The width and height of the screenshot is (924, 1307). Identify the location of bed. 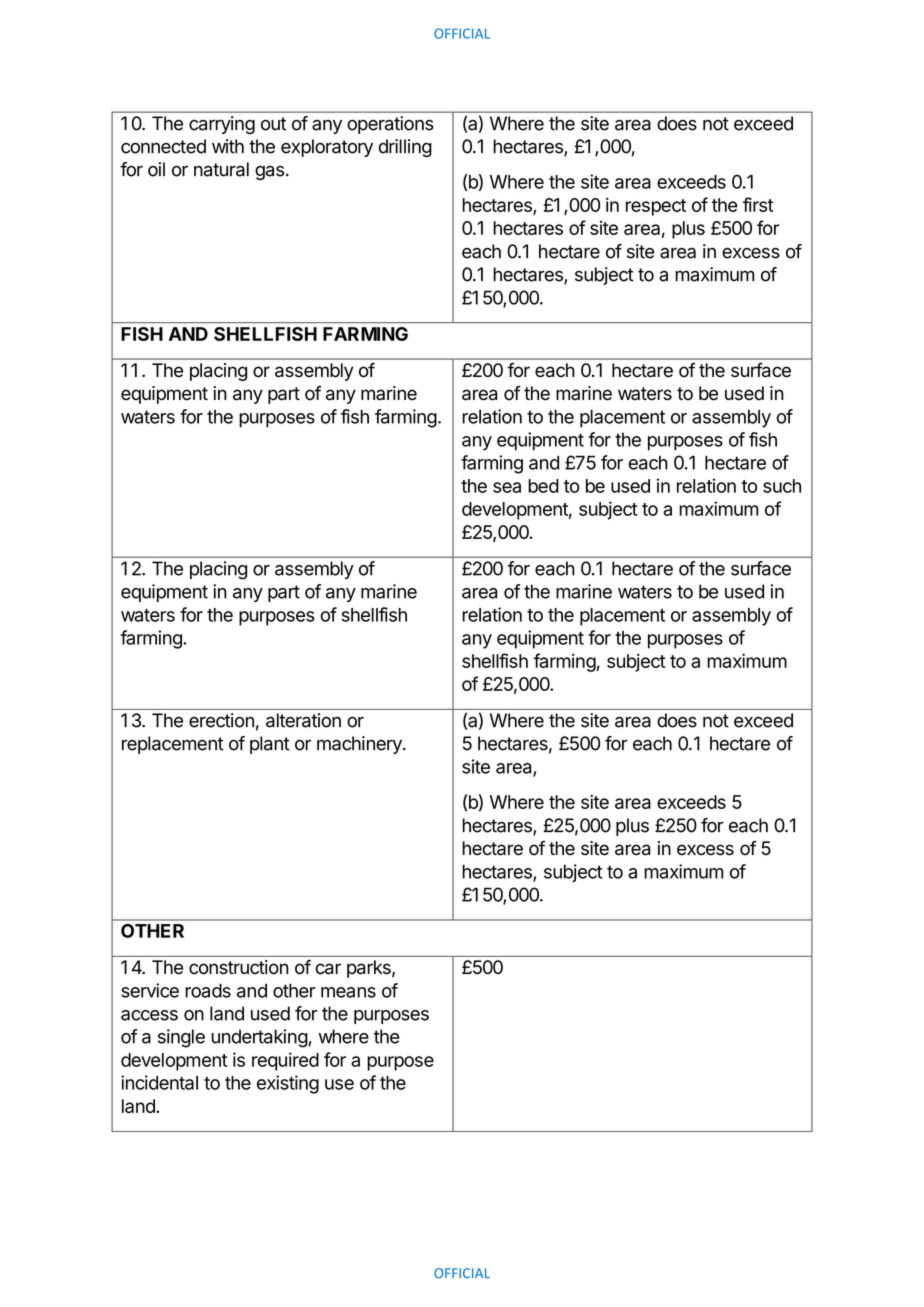
(543, 486).
